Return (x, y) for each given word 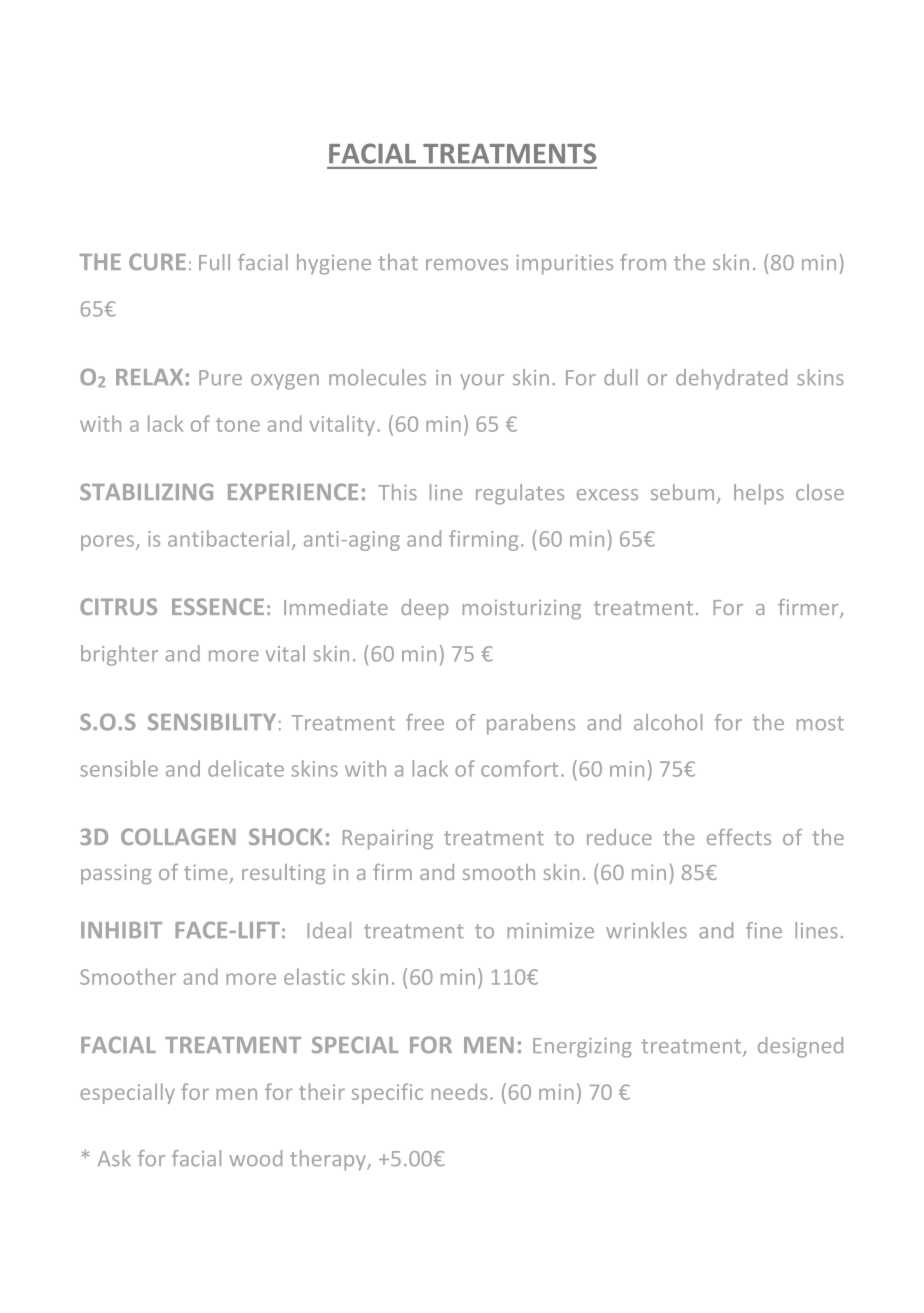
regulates (520, 494)
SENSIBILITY (212, 722)
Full (214, 262)
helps (759, 494)
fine (764, 930)
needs (459, 1091)
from (643, 262)
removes (467, 264)
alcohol (668, 722)
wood (255, 1158)
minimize (550, 931)
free (425, 722)
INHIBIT (121, 930)
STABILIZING (146, 492)
